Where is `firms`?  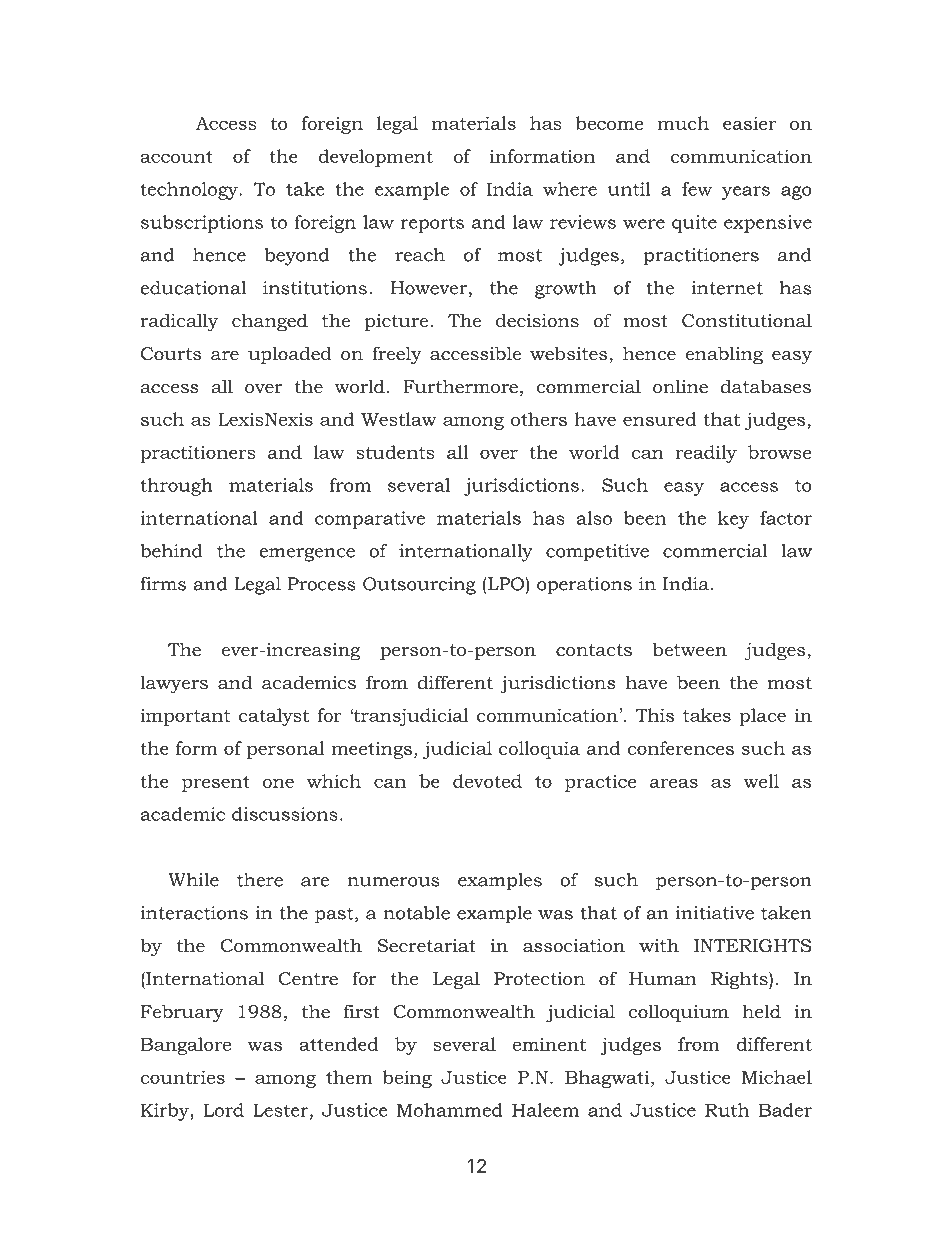 firms is located at coordinates (163, 584).
